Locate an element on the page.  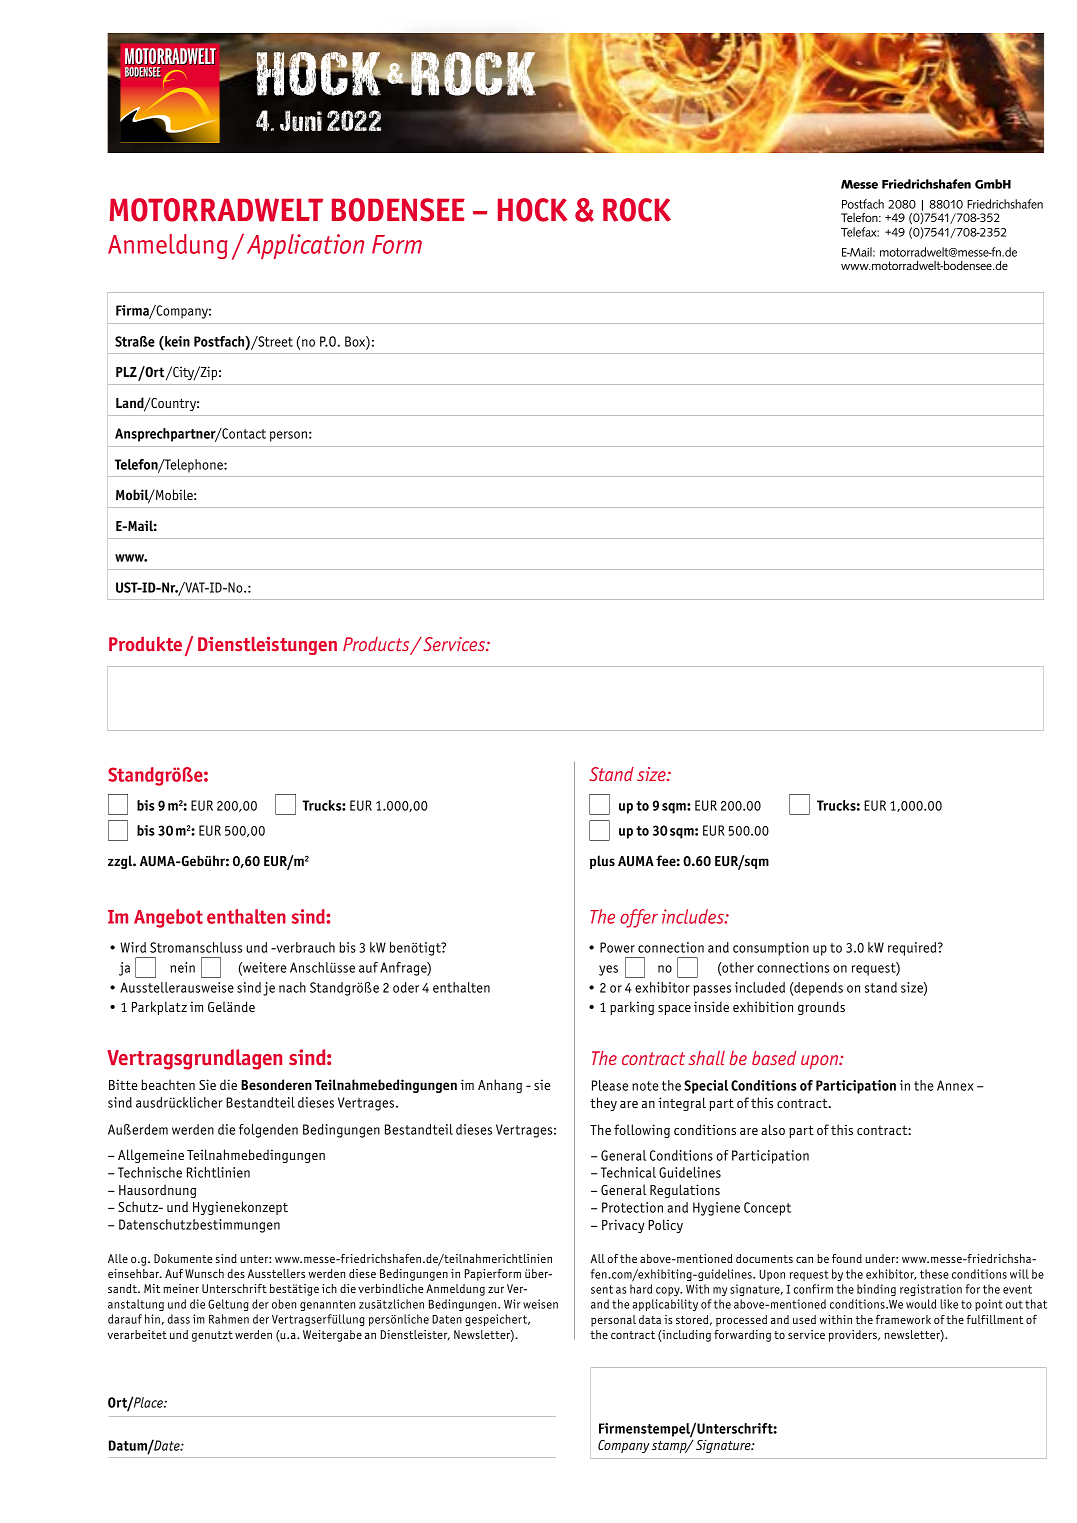
Juni is located at coordinates (301, 121).
